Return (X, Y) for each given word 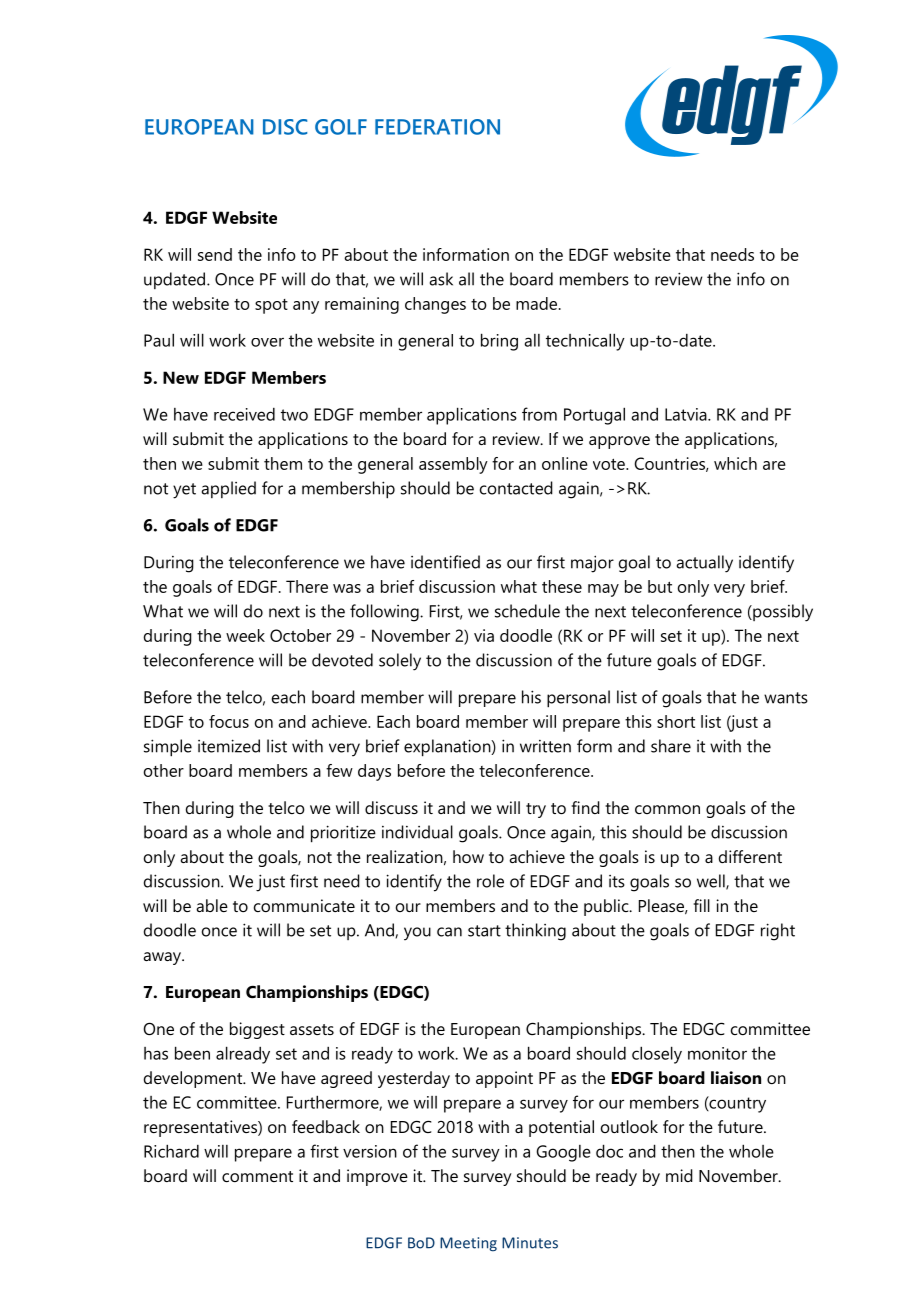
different (750, 856)
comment (257, 1176)
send (215, 254)
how (468, 856)
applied (229, 489)
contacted (516, 488)
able (212, 905)
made (538, 303)
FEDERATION (437, 127)
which (735, 463)
